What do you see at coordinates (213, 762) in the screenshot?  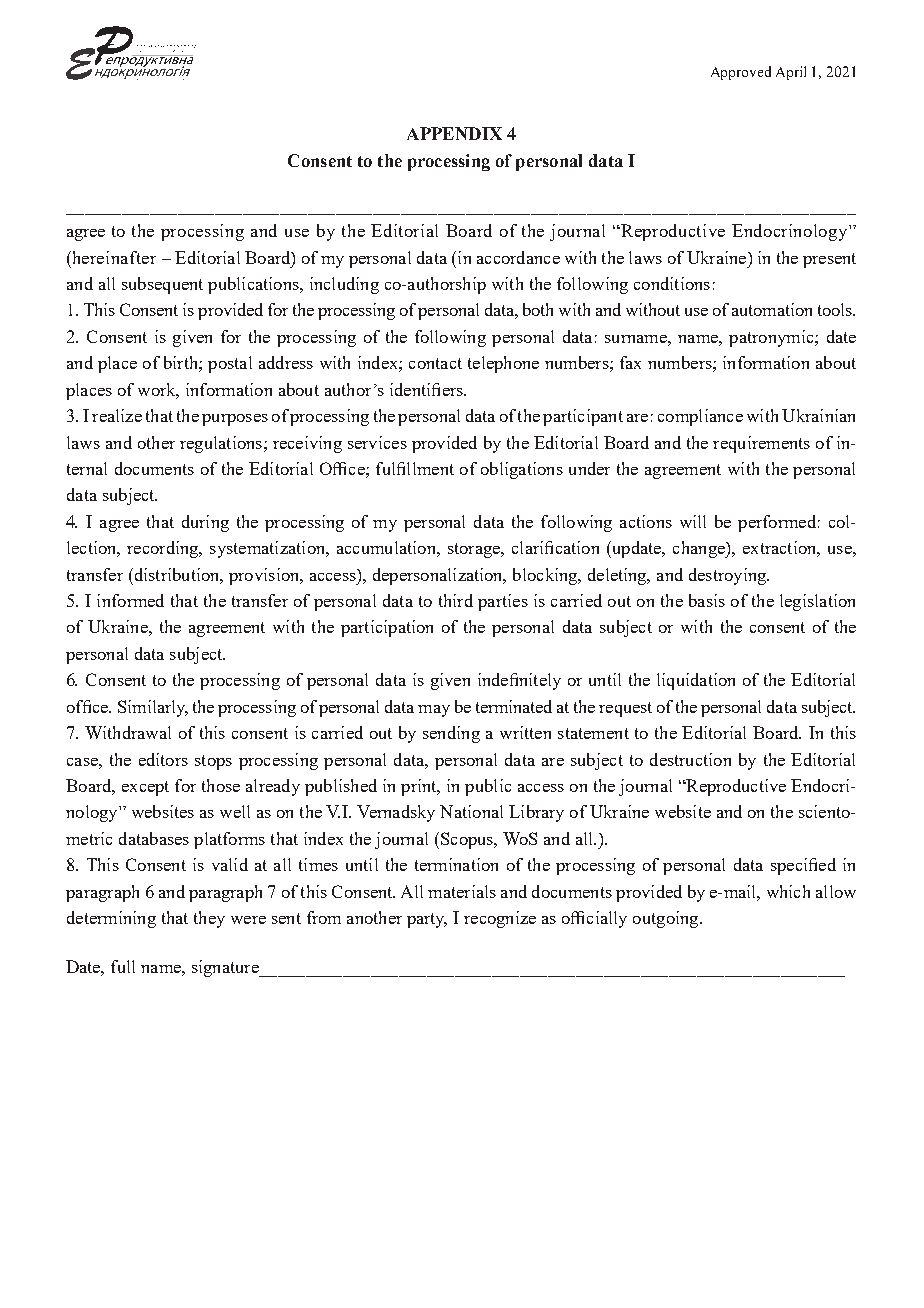 I see `stops` at bounding box center [213, 762].
